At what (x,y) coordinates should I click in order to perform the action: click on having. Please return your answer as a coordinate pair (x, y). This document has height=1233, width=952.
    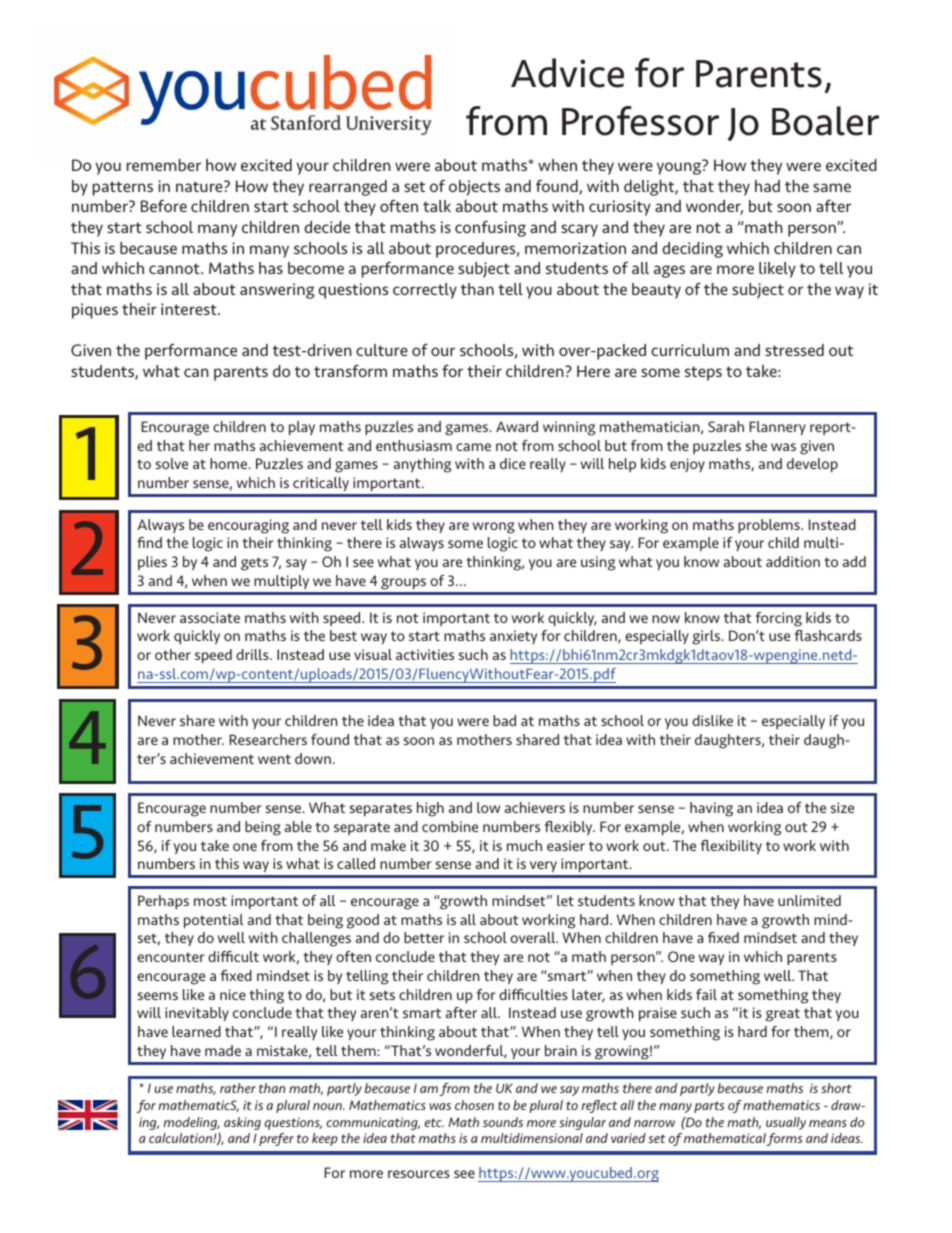
    Looking at the image, I should click on (711, 809).
